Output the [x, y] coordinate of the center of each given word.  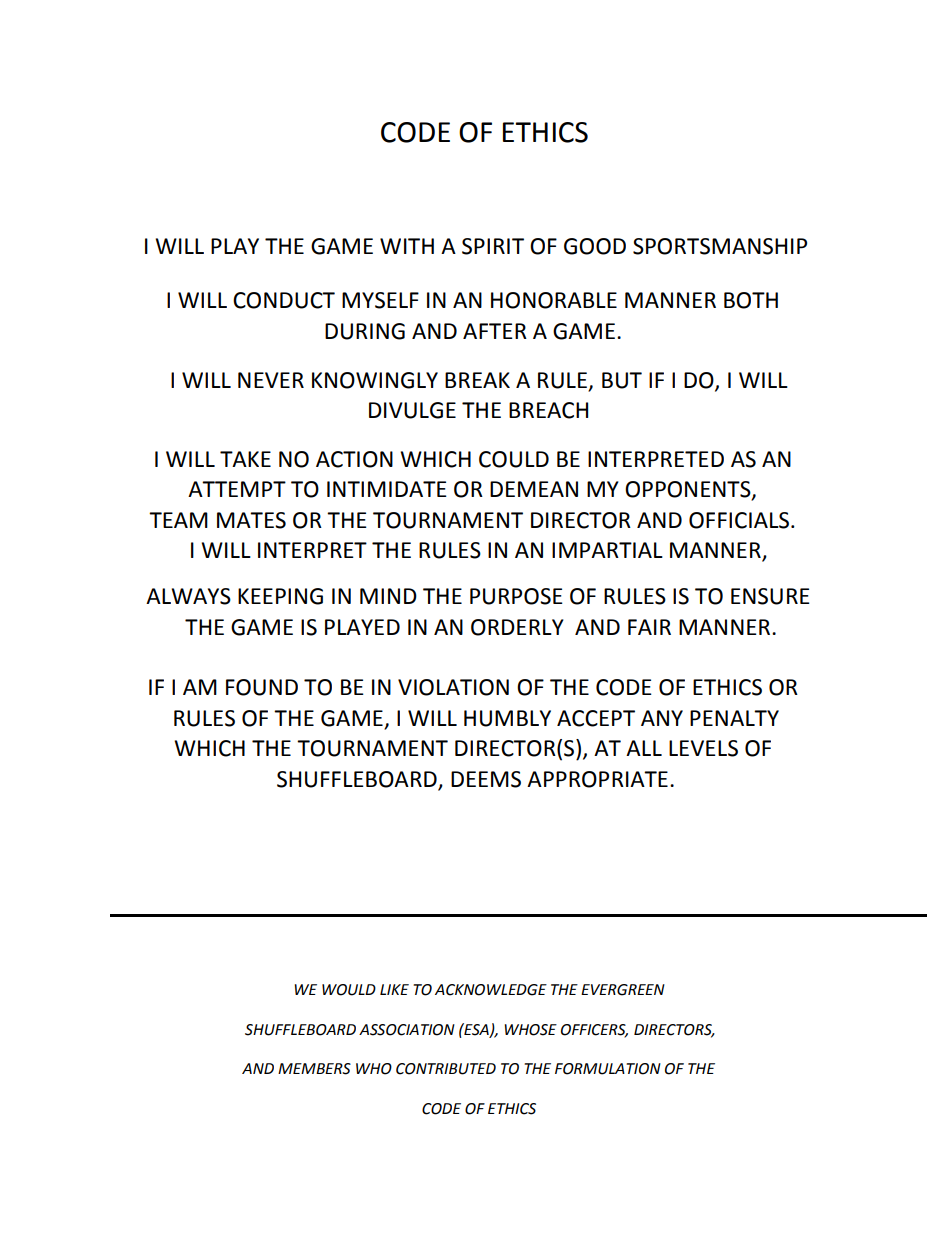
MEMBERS [314, 1069]
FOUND [262, 687]
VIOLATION [453, 687]
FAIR [649, 627]
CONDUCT [284, 300]
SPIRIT [493, 246]
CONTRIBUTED [446, 1069]
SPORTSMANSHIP [720, 246]
